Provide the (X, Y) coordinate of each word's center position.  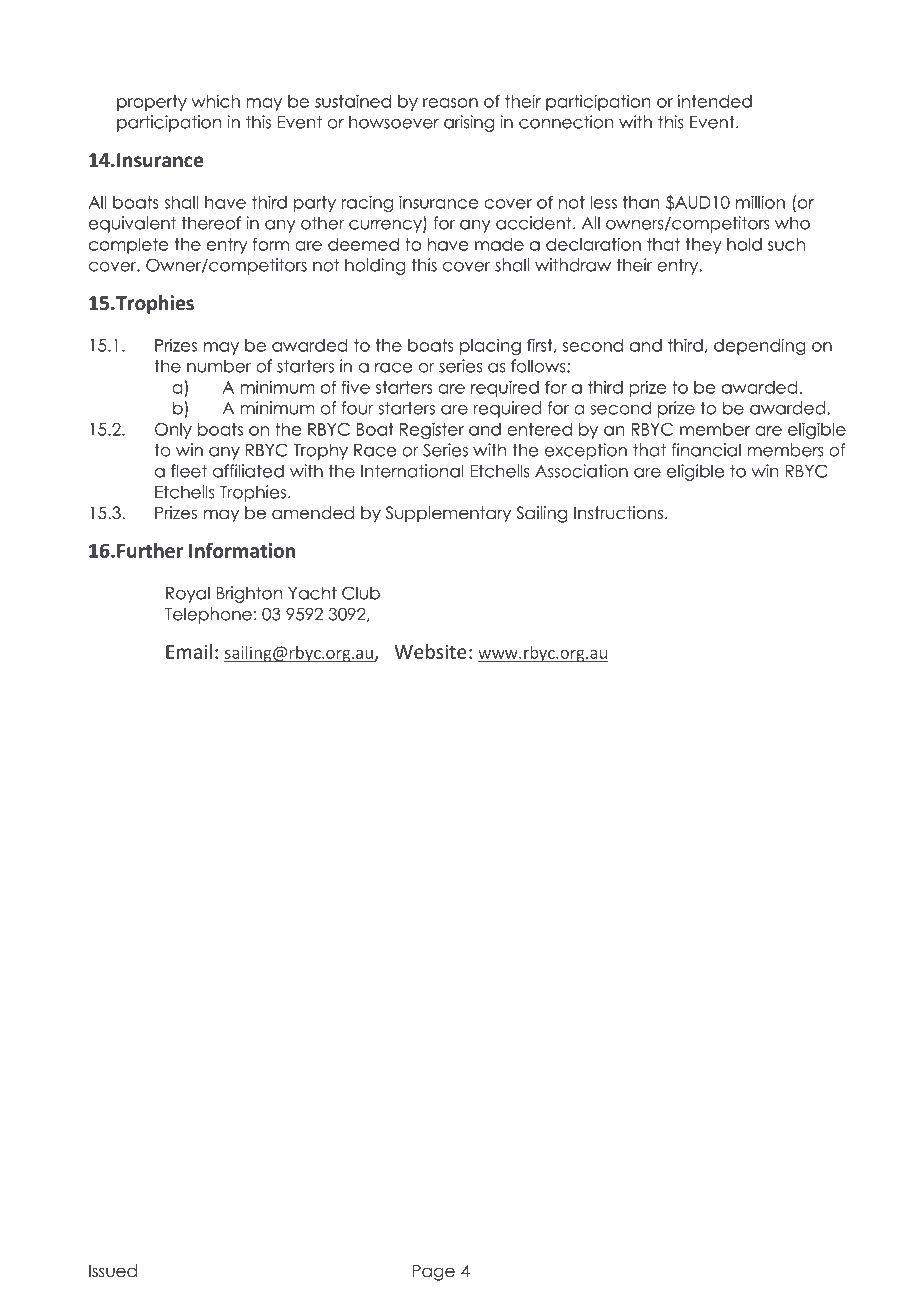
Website (430, 651)
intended (715, 101)
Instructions (620, 513)
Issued (113, 1271)
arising (469, 123)
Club (361, 593)
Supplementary (448, 514)
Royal (188, 594)
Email (189, 651)
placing (490, 346)
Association (581, 471)
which (216, 101)
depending (760, 346)
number (219, 366)
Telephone (208, 615)
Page (433, 1272)
